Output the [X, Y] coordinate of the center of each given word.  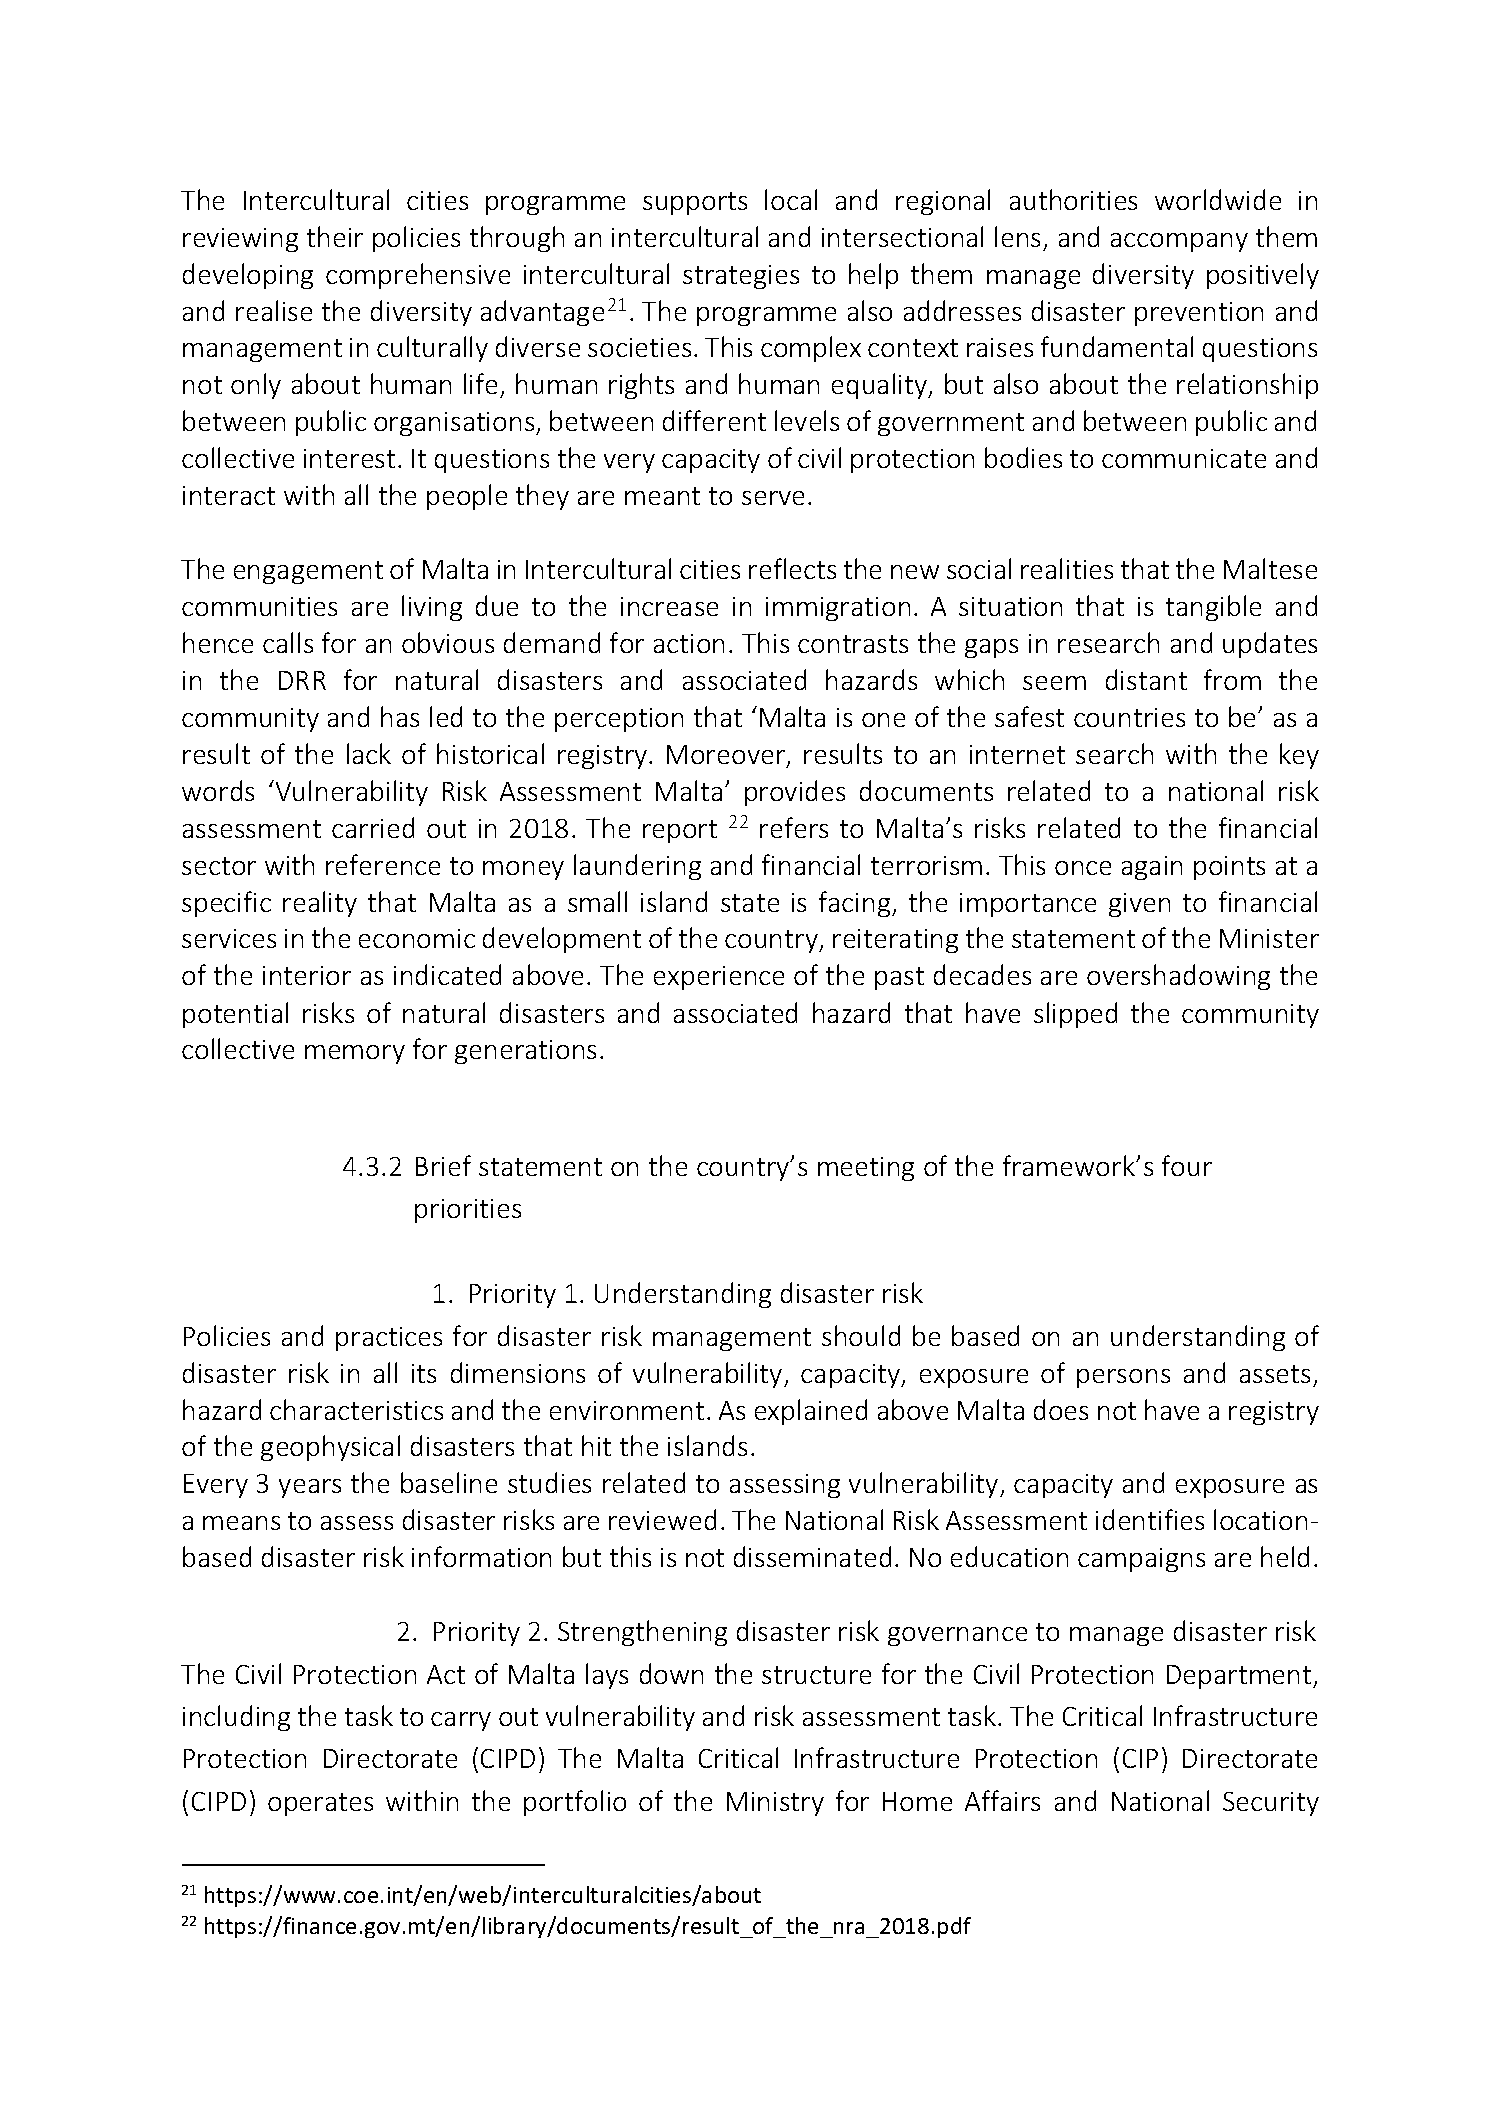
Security [1271, 1804]
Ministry [775, 1804]
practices [389, 1339]
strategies [741, 277]
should [861, 1335]
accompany [1179, 242]
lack [369, 753]
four [1187, 1165]
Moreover [727, 756]
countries [1129, 717]
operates [320, 1804]
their [335, 236]
